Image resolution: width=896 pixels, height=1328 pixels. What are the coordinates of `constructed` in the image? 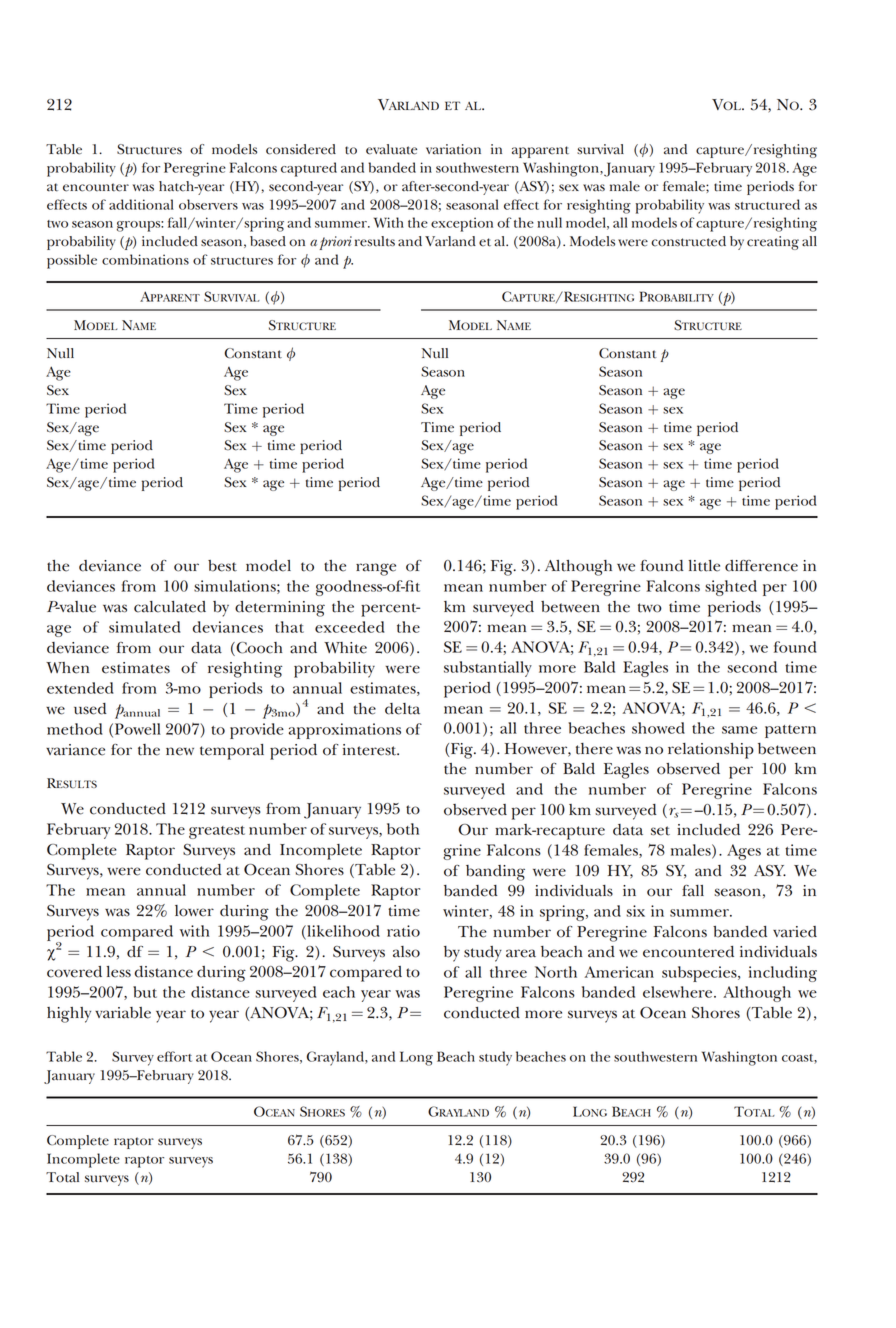 It's located at (688, 241).
